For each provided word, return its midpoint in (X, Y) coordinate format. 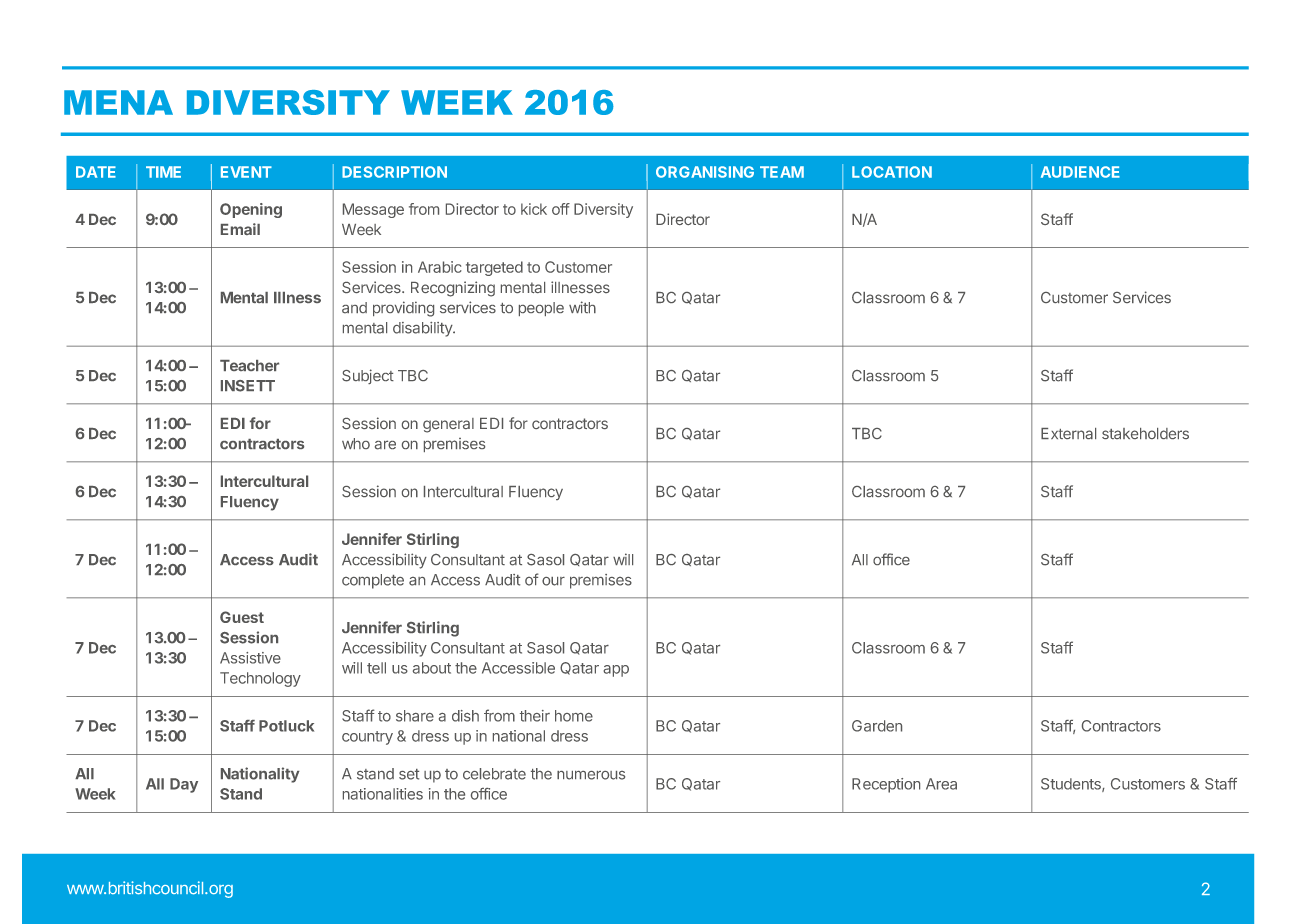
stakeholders (1145, 433)
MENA (118, 102)
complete (373, 581)
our (553, 581)
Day (184, 785)
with (582, 307)
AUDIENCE (1080, 172)
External (1068, 433)
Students (1072, 785)
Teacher (249, 365)
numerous (591, 775)
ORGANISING (705, 172)
